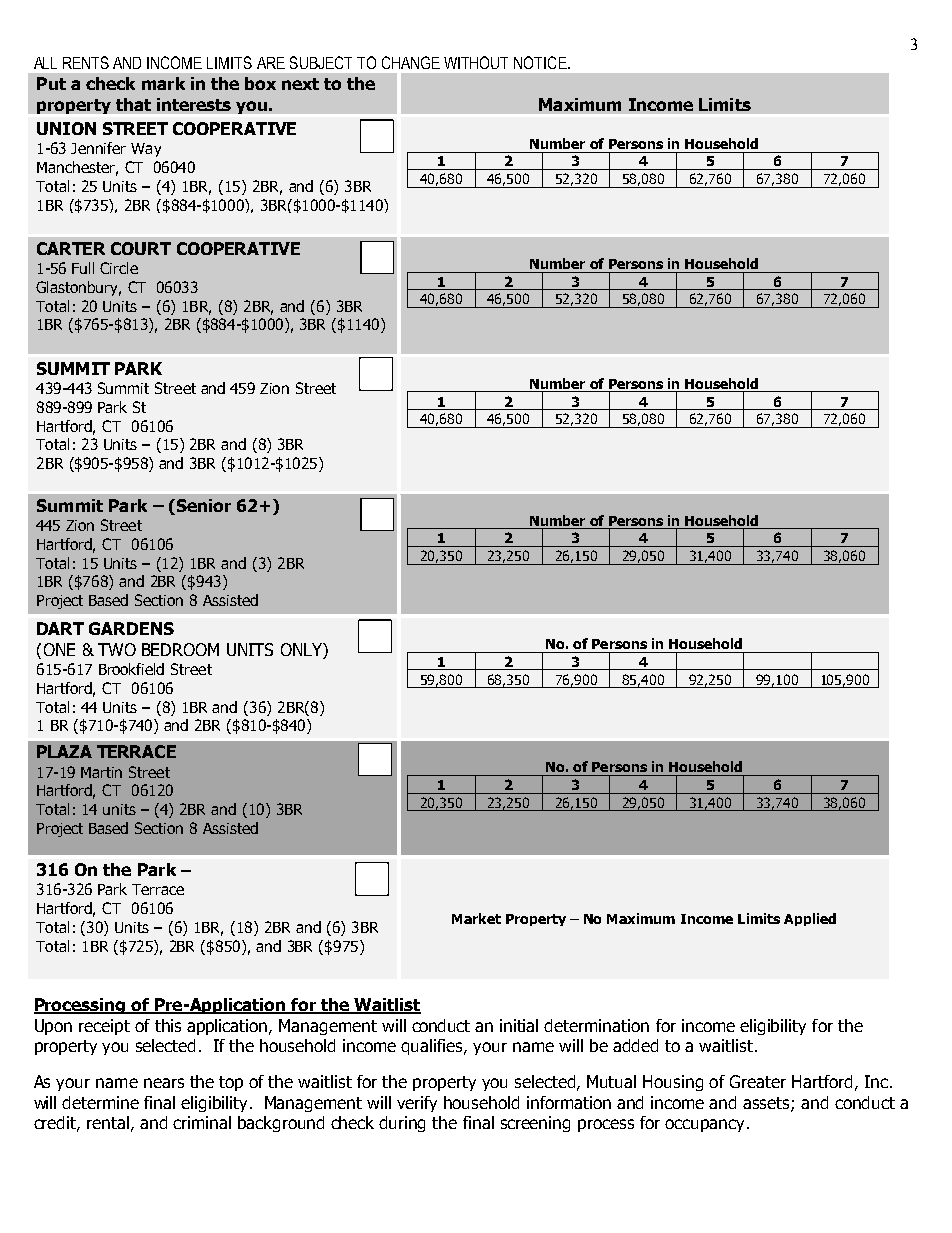  I want to click on WITHOUT, so click(476, 62).
